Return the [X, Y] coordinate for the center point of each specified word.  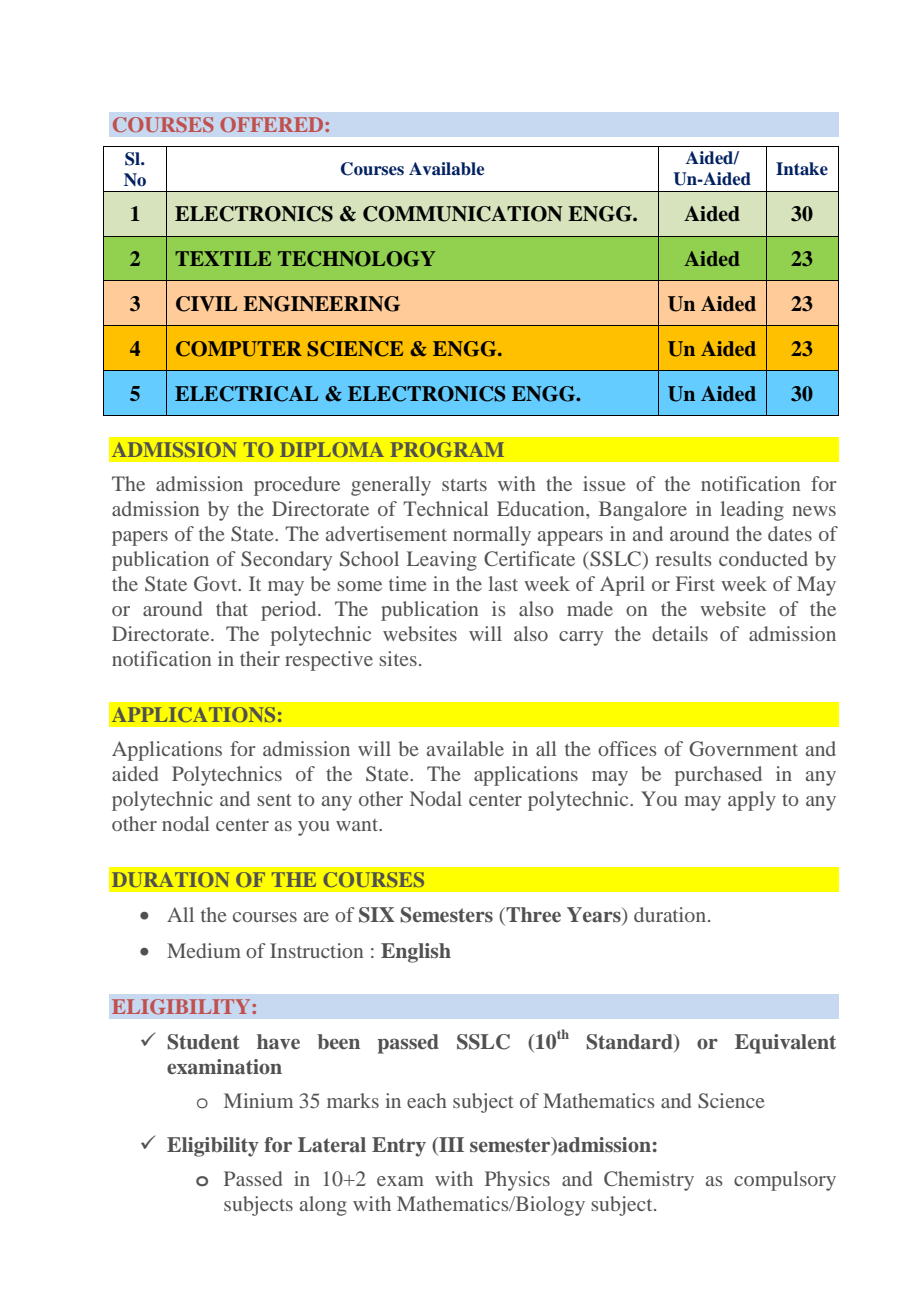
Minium [258, 1100]
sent [274, 800]
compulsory [785, 1181]
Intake [802, 168]
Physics [517, 1181]
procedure [297, 486]
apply [752, 801]
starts [464, 485]
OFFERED [273, 124]
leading [752, 511]
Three [532, 916]
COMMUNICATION [463, 214]
